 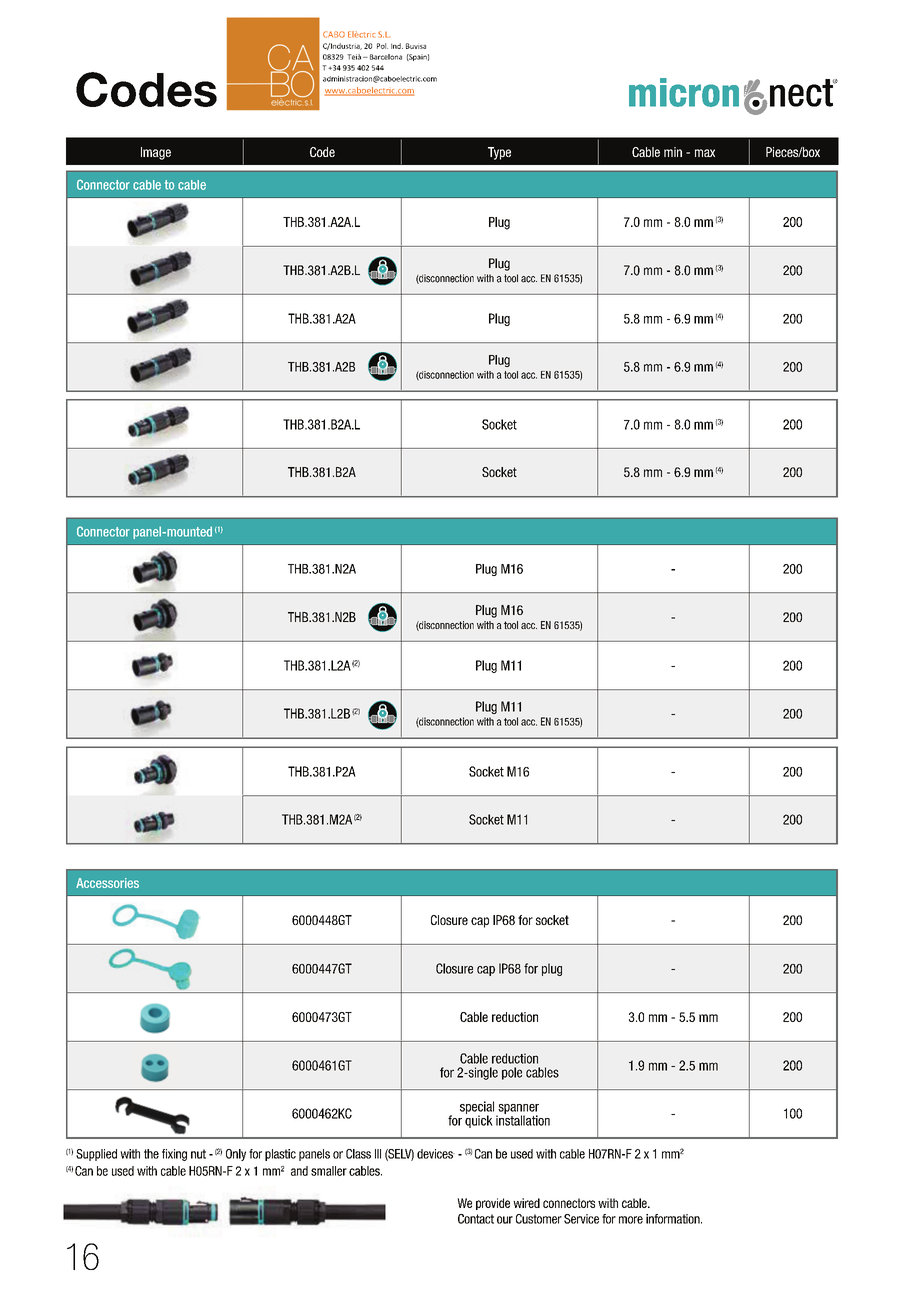 I want to click on min, so click(x=673, y=152).
